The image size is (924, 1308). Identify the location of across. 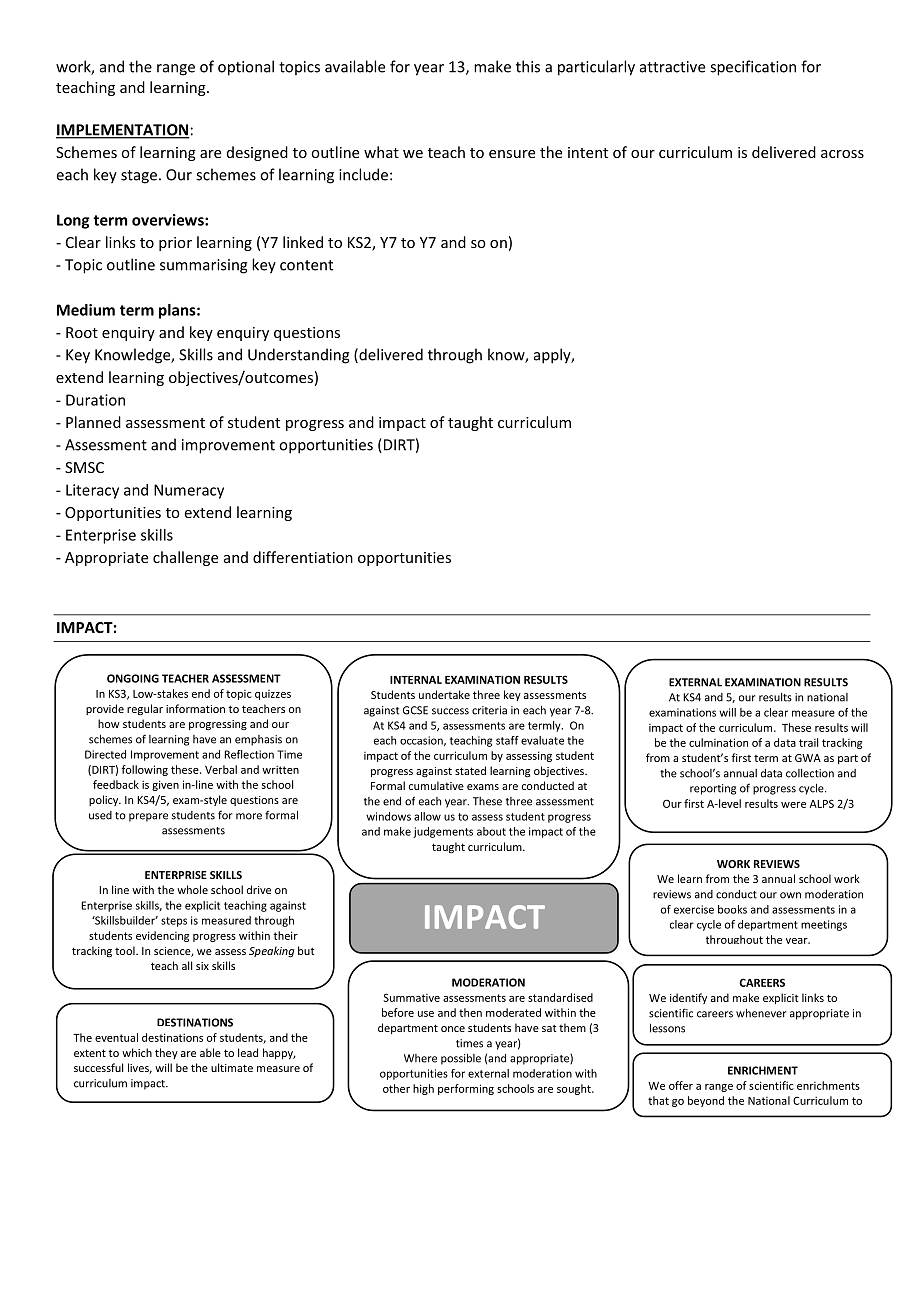
(842, 154).
